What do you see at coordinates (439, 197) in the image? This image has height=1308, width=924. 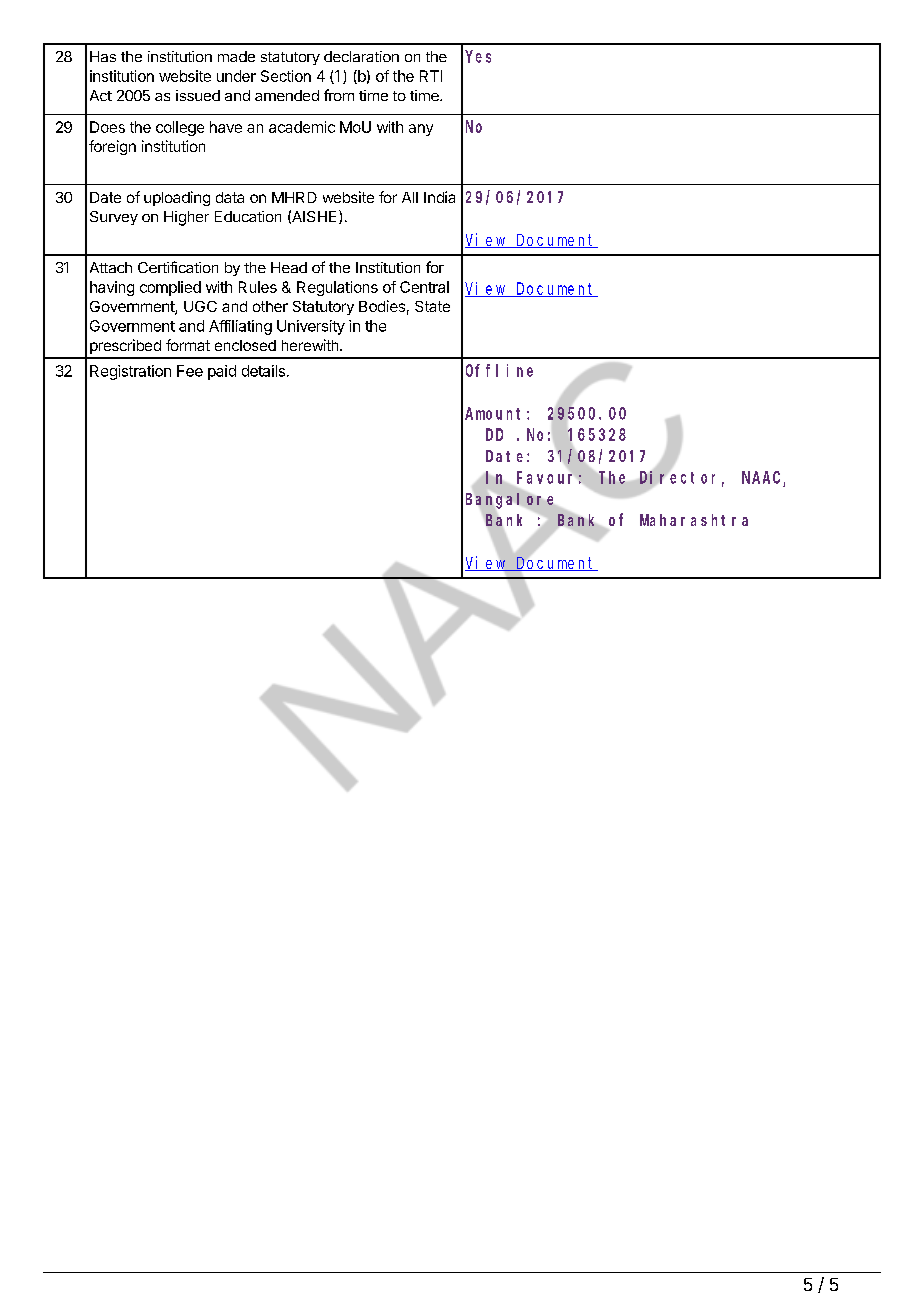 I see `India` at bounding box center [439, 197].
